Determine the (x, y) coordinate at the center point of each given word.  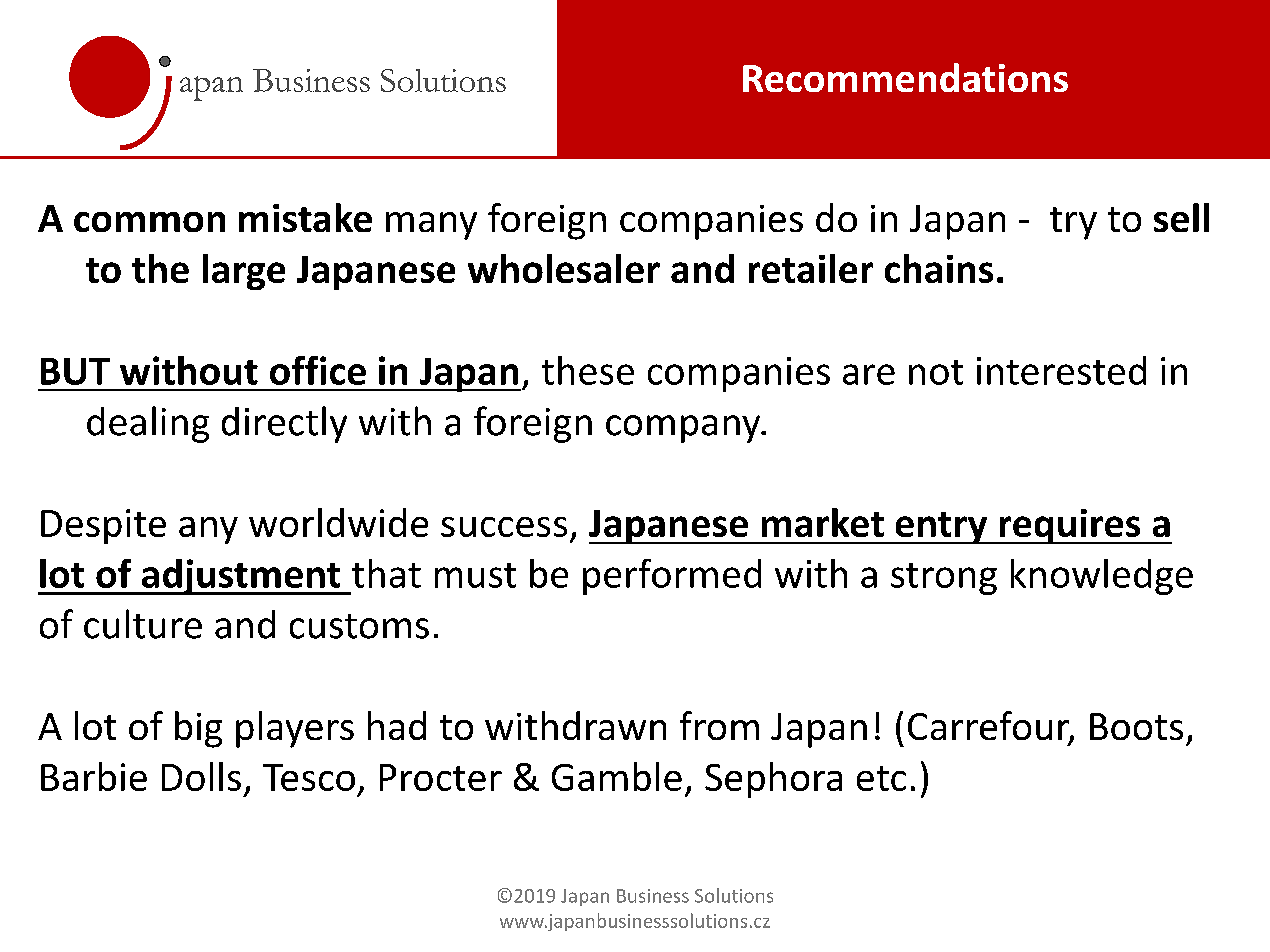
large (244, 272)
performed (672, 577)
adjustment (241, 577)
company (684, 429)
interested (1061, 370)
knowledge (1102, 577)
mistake (305, 217)
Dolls (201, 776)
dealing (148, 424)
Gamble (617, 776)
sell (1181, 217)
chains (939, 268)
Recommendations (905, 77)
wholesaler (564, 268)
